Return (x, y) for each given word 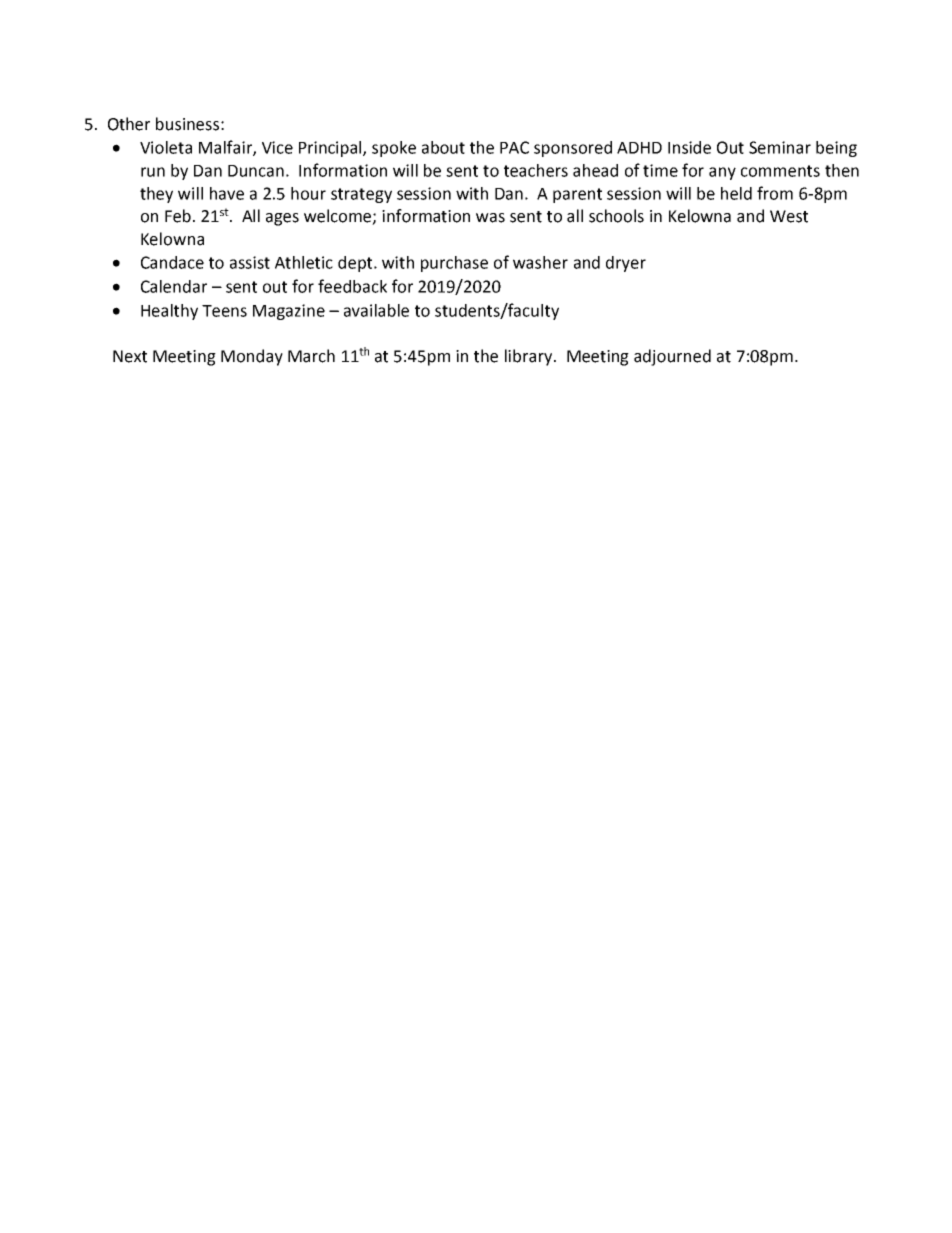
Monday (252, 357)
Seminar (780, 147)
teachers (536, 170)
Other (129, 124)
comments (780, 171)
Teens (224, 311)
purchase (454, 264)
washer (540, 262)
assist (250, 262)
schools (616, 216)
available (376, 310)
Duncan (256, 171)
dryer (626, 264)
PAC (514, 147)
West (789, 216)
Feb (178, 216)
